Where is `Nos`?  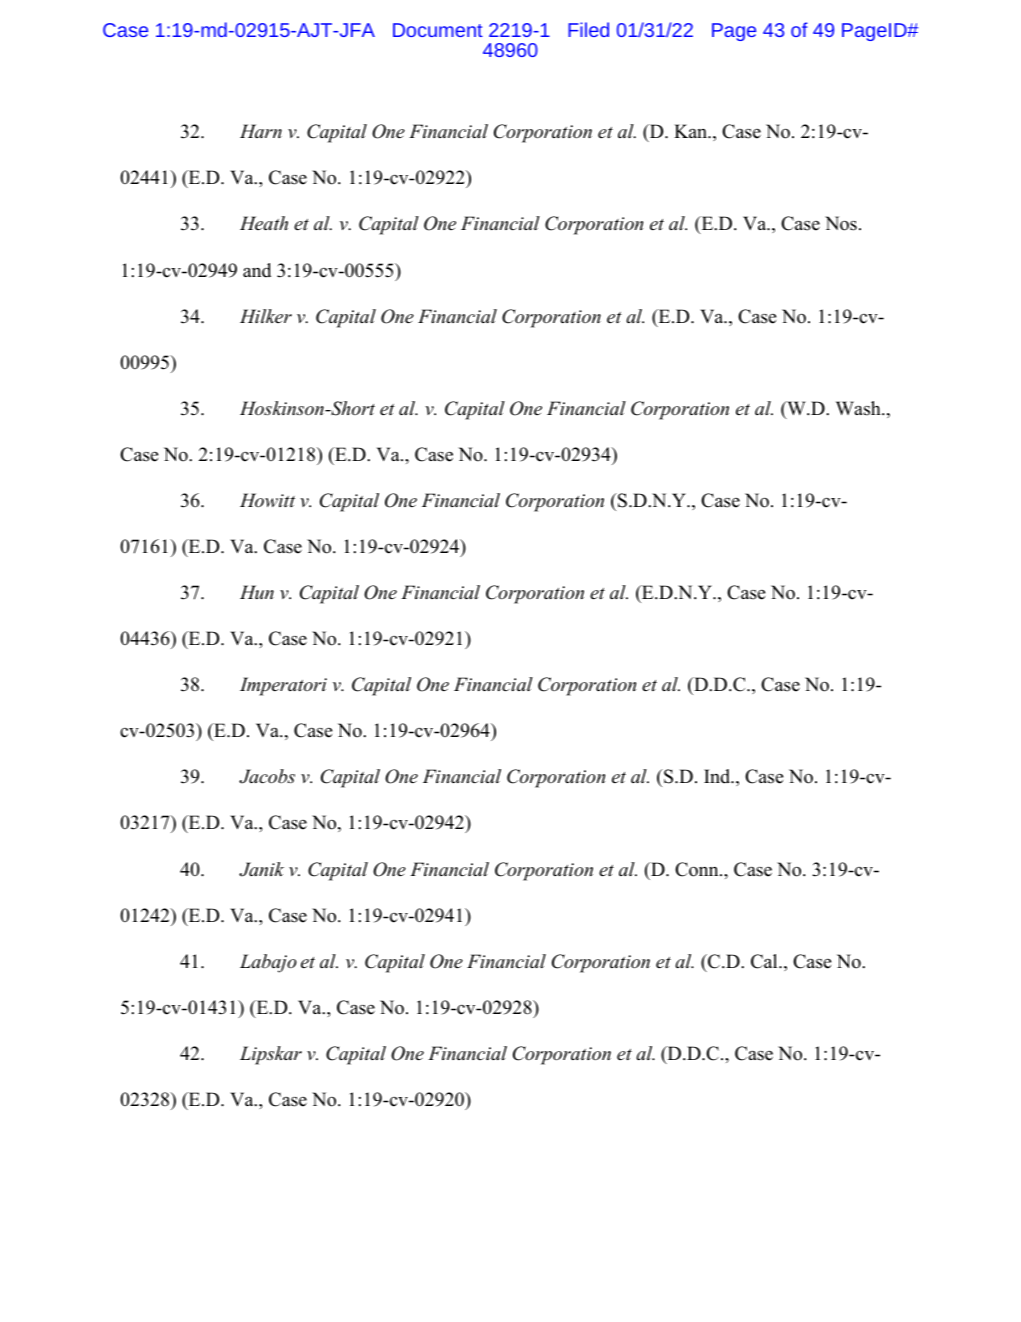 Nos is located at coordinates (841, 223).
